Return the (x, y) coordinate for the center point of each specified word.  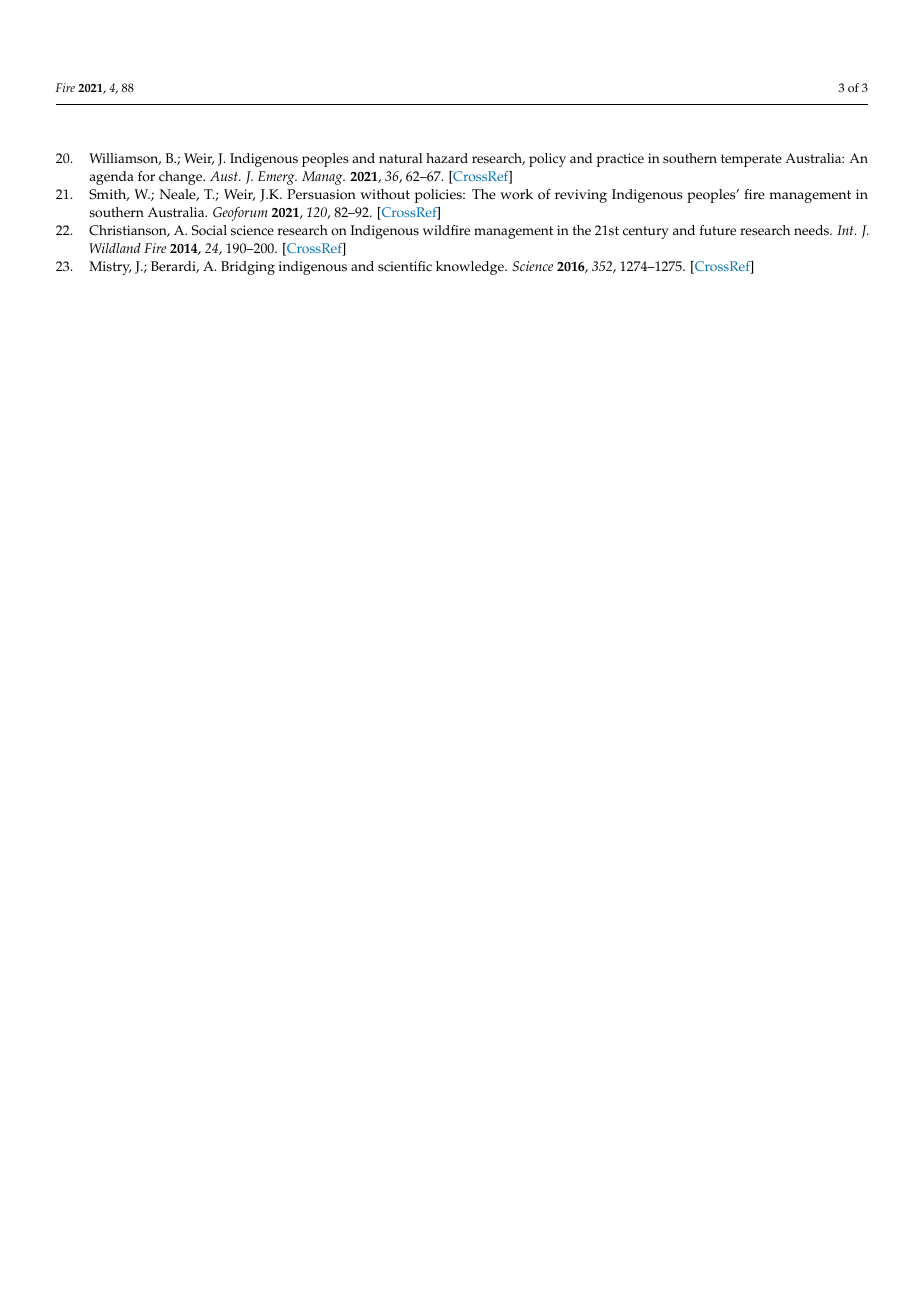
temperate (751, 160)
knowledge (471, 268)
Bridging (248, 268)
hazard (447, 158)
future (718, 230)
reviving (581, 196)
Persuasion (321, 194)
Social (209, 230)
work (516, 194)
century (646, 232)
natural (400, 158)
